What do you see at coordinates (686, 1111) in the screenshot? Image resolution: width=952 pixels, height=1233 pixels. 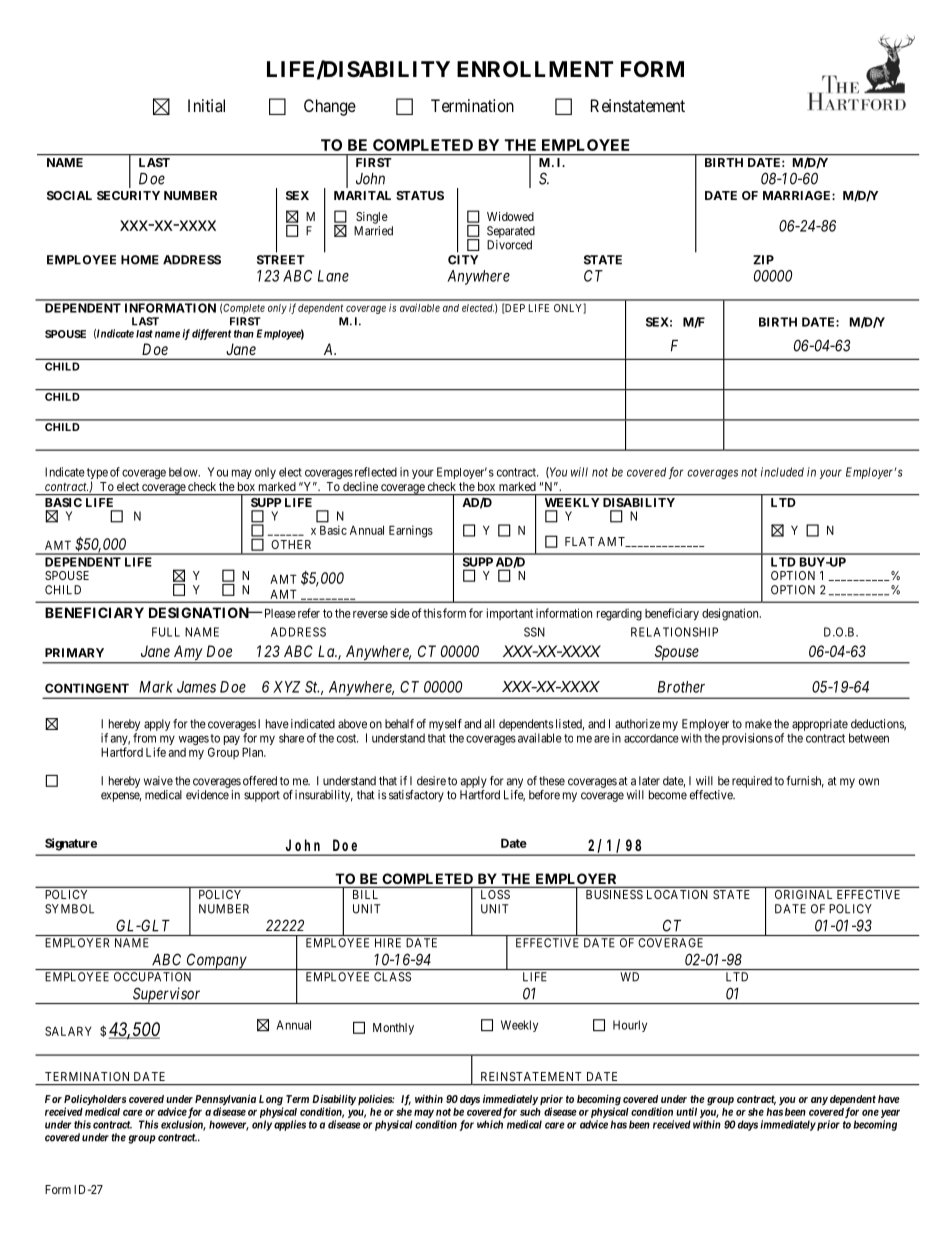 I see `until` at bounding box center [686, 1111].
